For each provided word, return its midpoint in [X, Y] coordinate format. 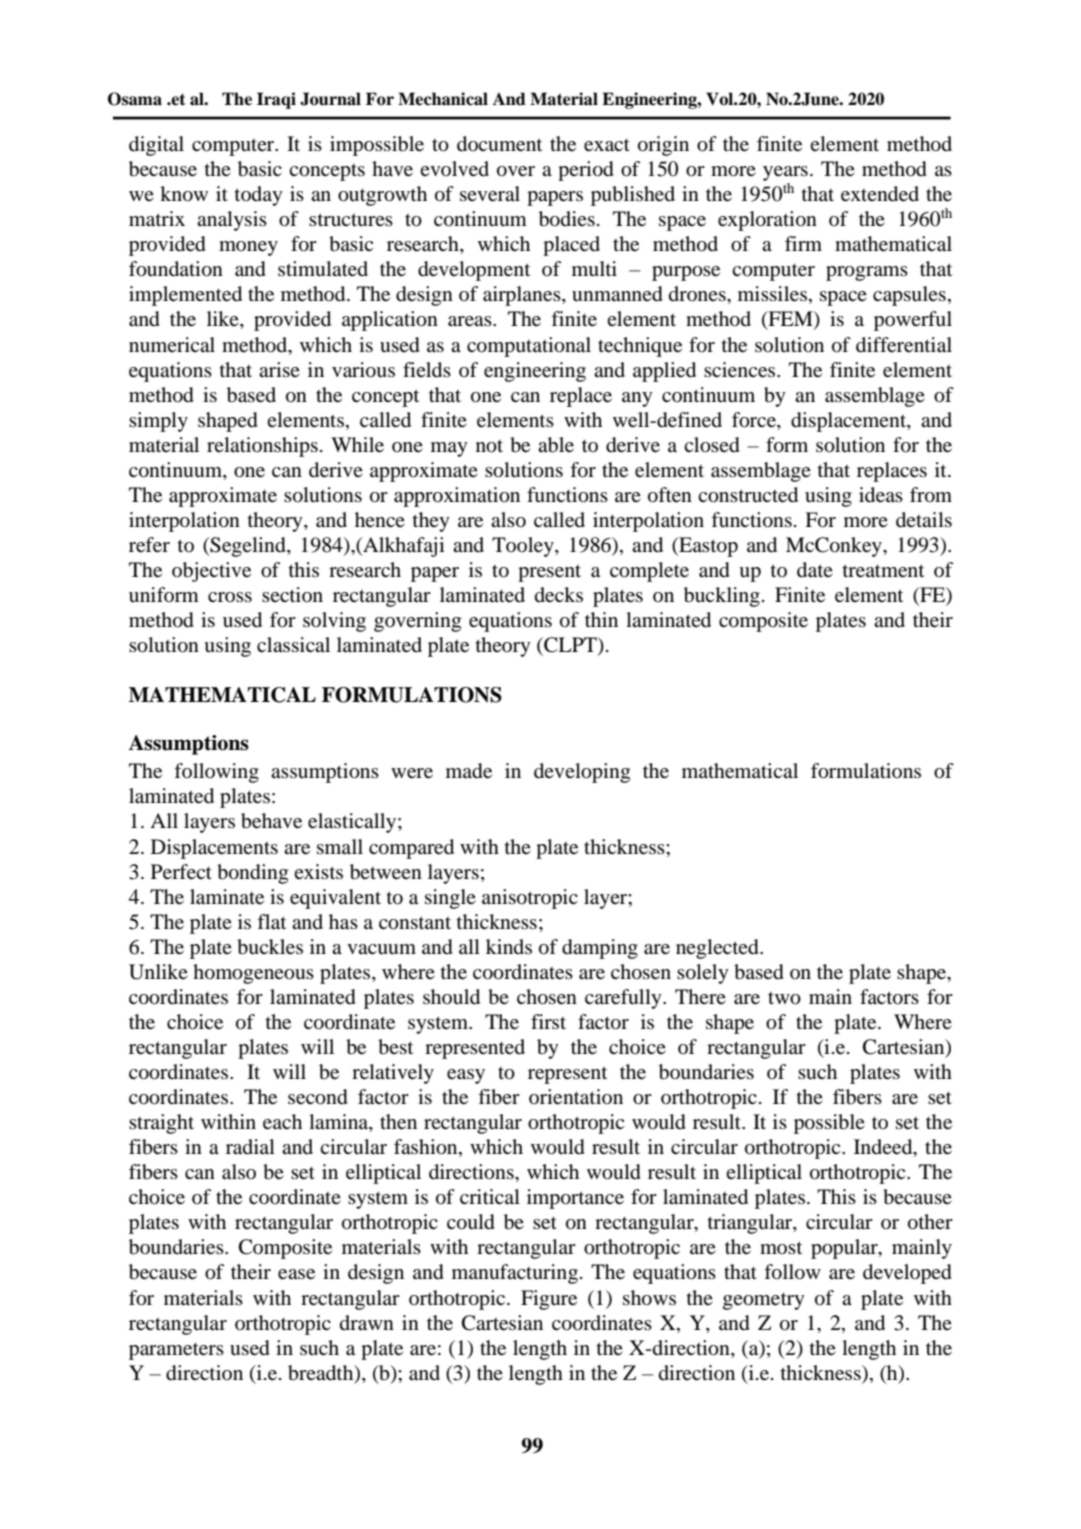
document [499, 144]
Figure [549, 1300]
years [785, 173]
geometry [764, 1301]
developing [582, 773]
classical [293, 644]
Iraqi [276, 100]
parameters [176, 1351]
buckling [722, 597]
